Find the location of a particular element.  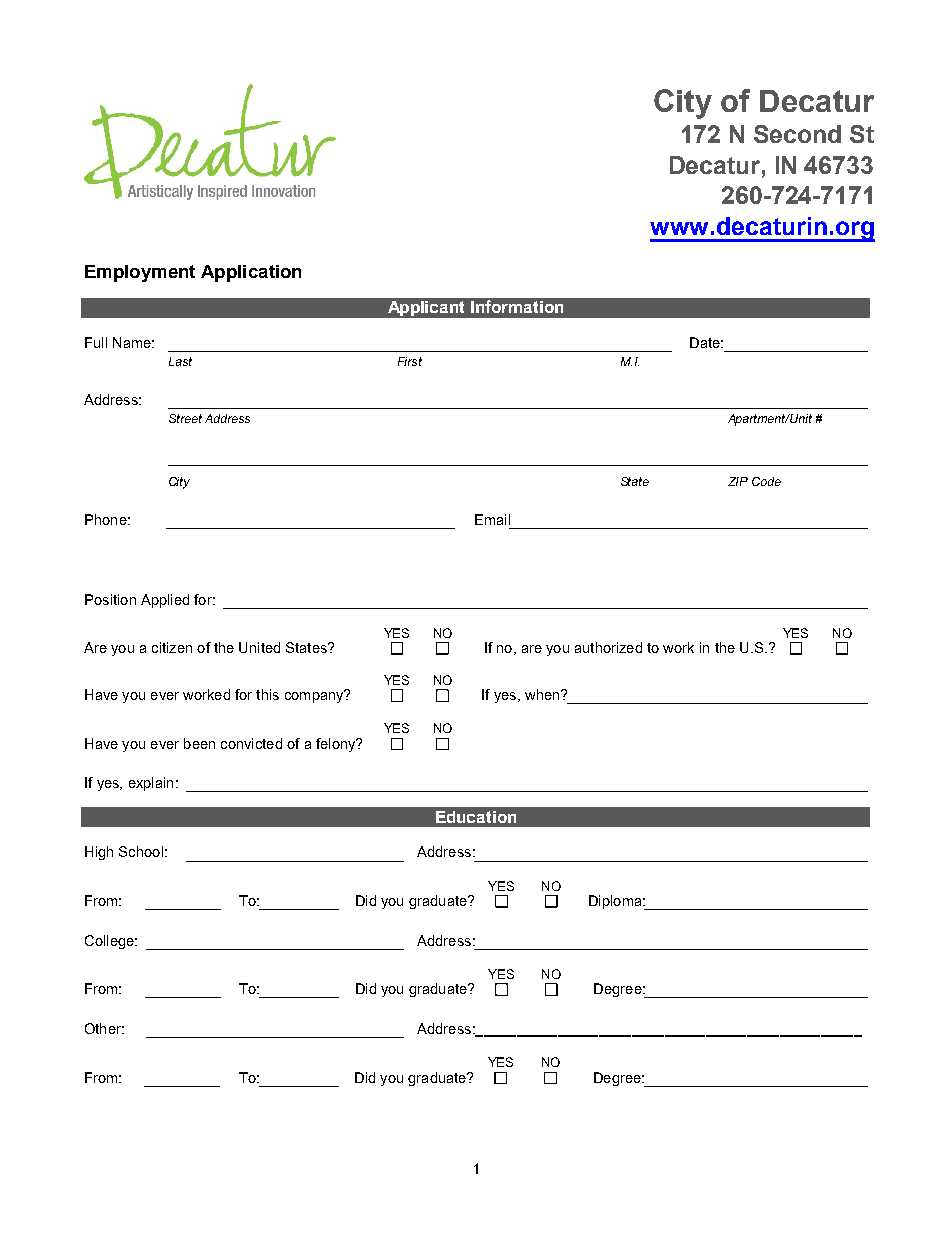

Employment is located at coordinates (140, 273).
